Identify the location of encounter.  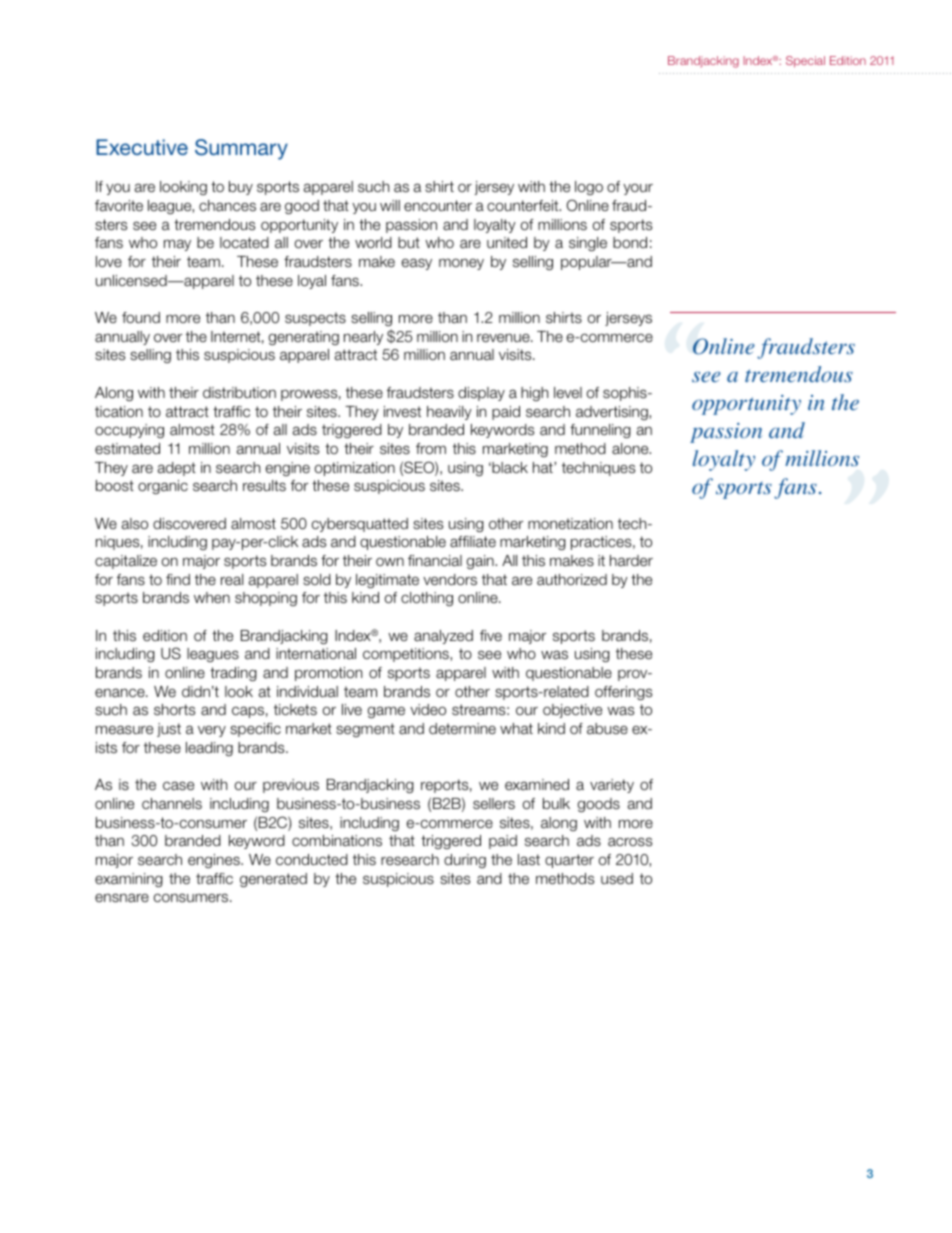
(438, 205).
